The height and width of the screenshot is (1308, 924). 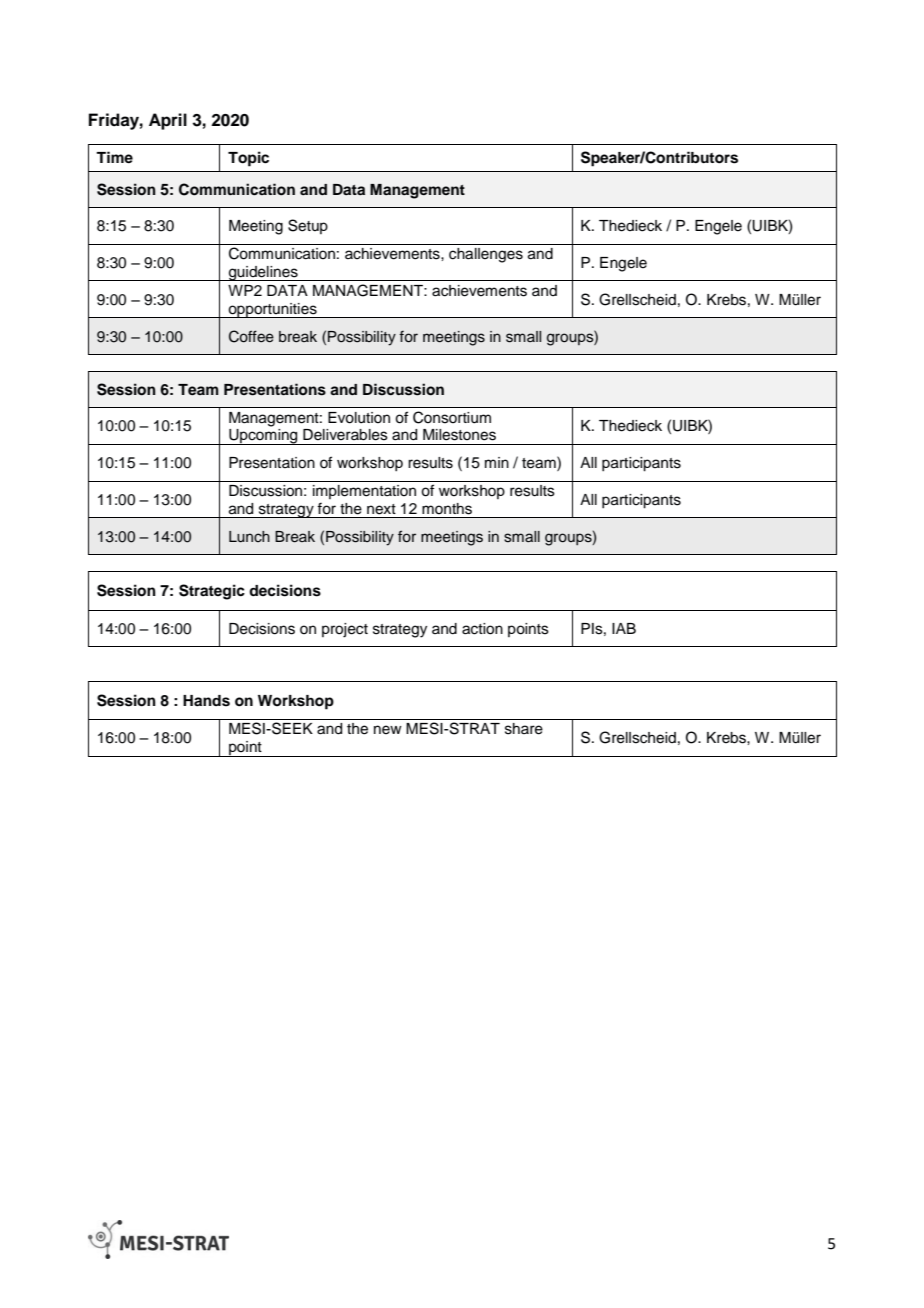 I want to click on Hands, so click(x=206, y=701).
